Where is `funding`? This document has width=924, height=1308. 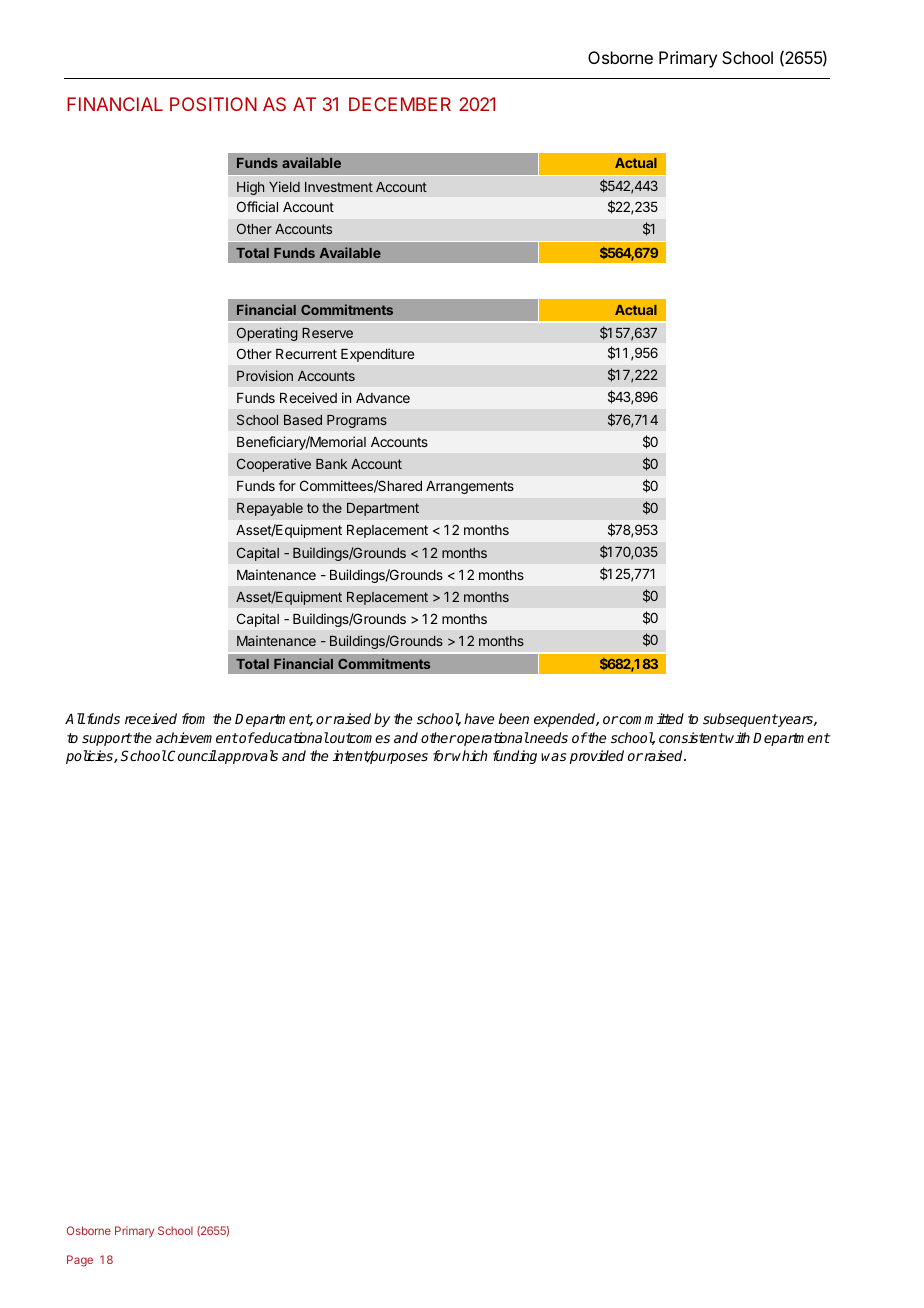 funding is located at coordinates (515, 757).
